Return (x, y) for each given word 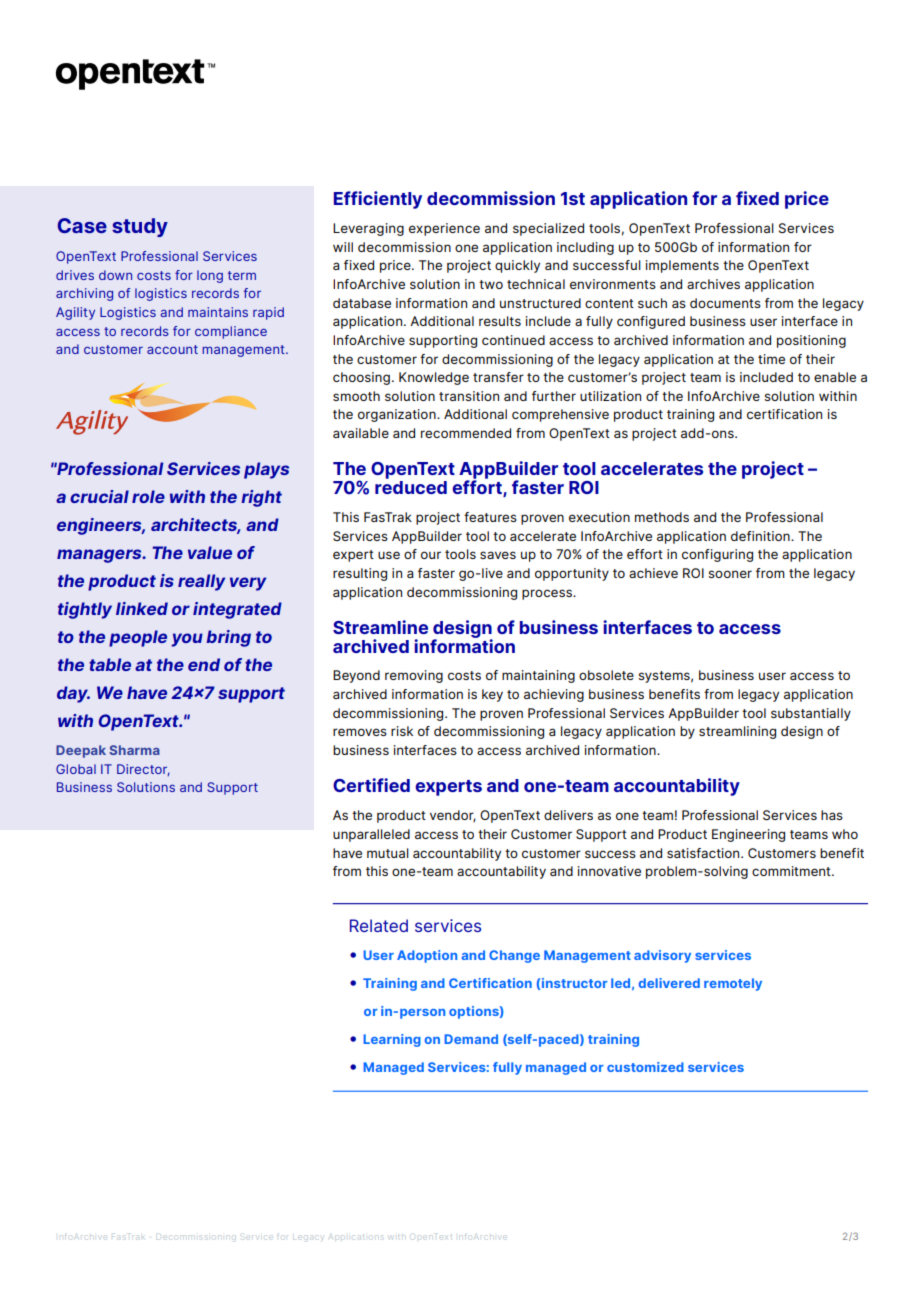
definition (761, 536)
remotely (733, 984)
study (140, 227)
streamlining (737, 732)
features (490, 517)
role (148, 496)
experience (444, 229)
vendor (453, 816)
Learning (392, 1040)
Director (143, 770)
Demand (471, 1039)
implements (682, 266)
